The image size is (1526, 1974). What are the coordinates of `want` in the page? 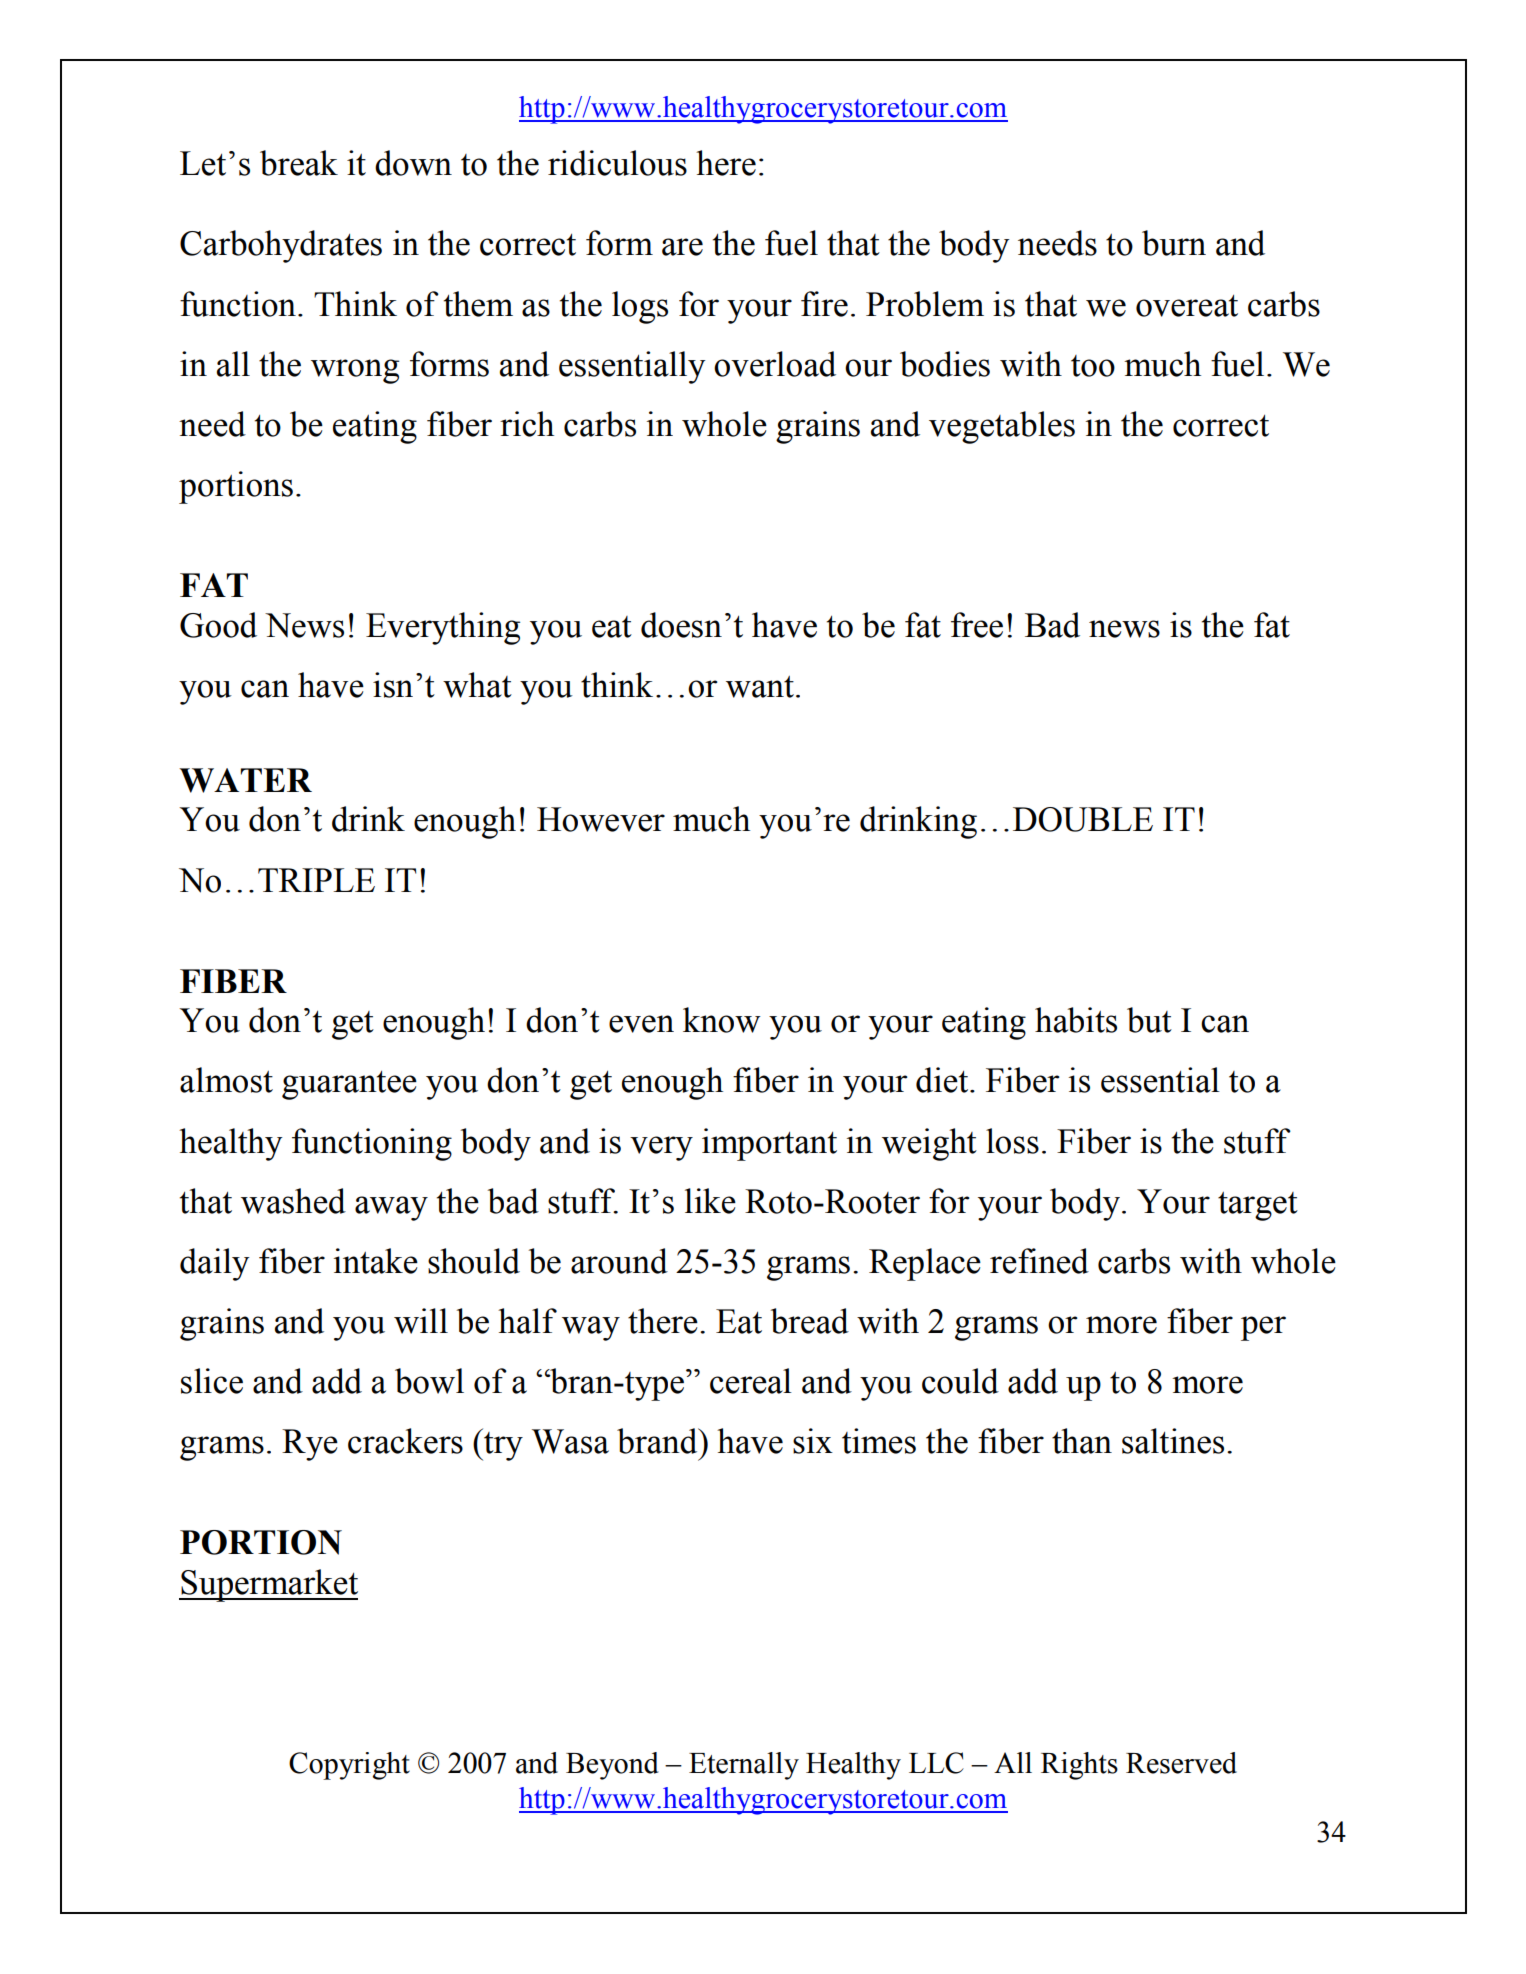 It's located at (760, 687).
